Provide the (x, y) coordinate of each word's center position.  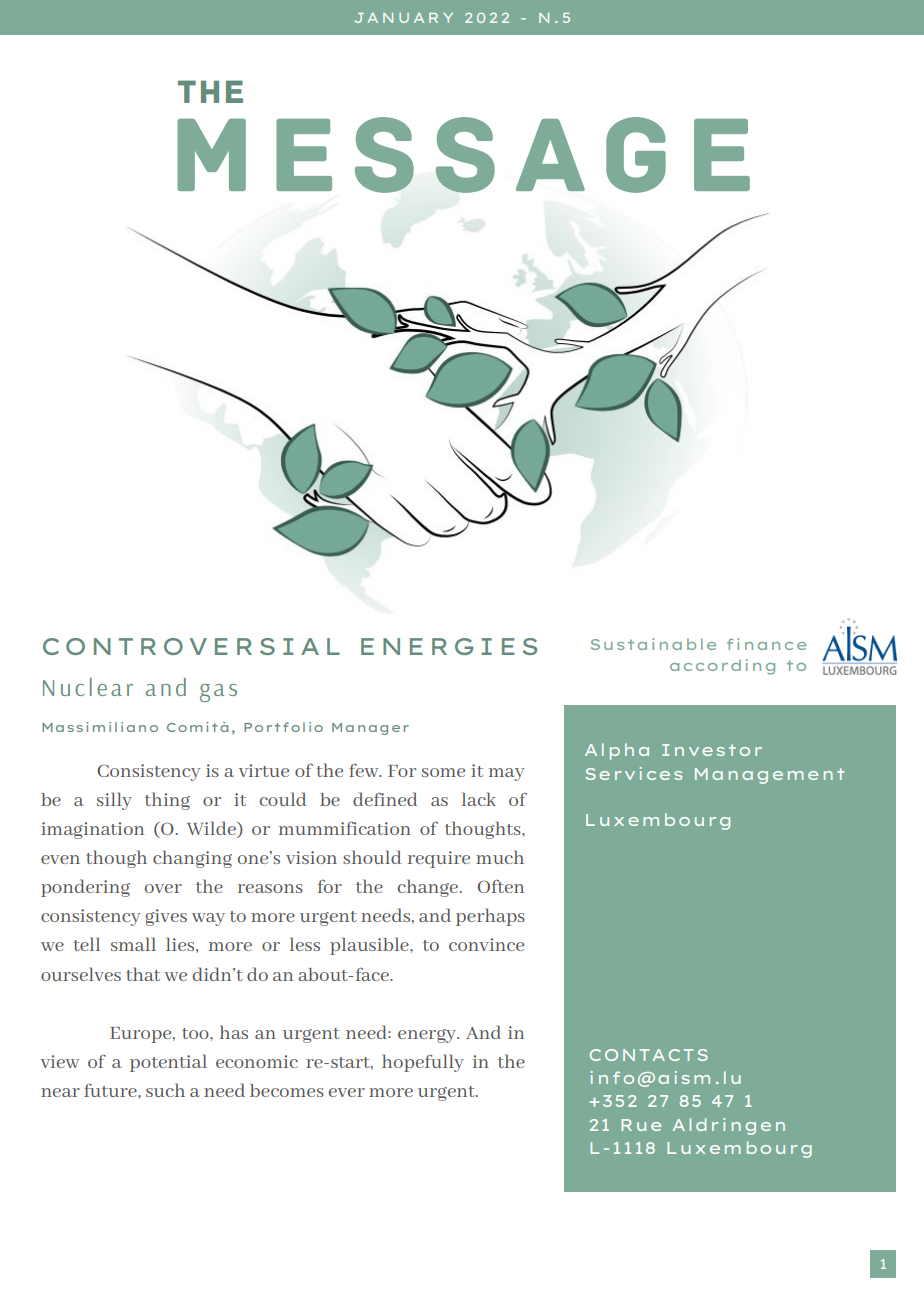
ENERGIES (449, 646)
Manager (370, 729)
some (443, 772)
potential (168, 1063)
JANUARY (404, 18)
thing (167, 801)
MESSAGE (463, 155)
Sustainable (653, 644)
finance (766, 644)
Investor (712, 750)
